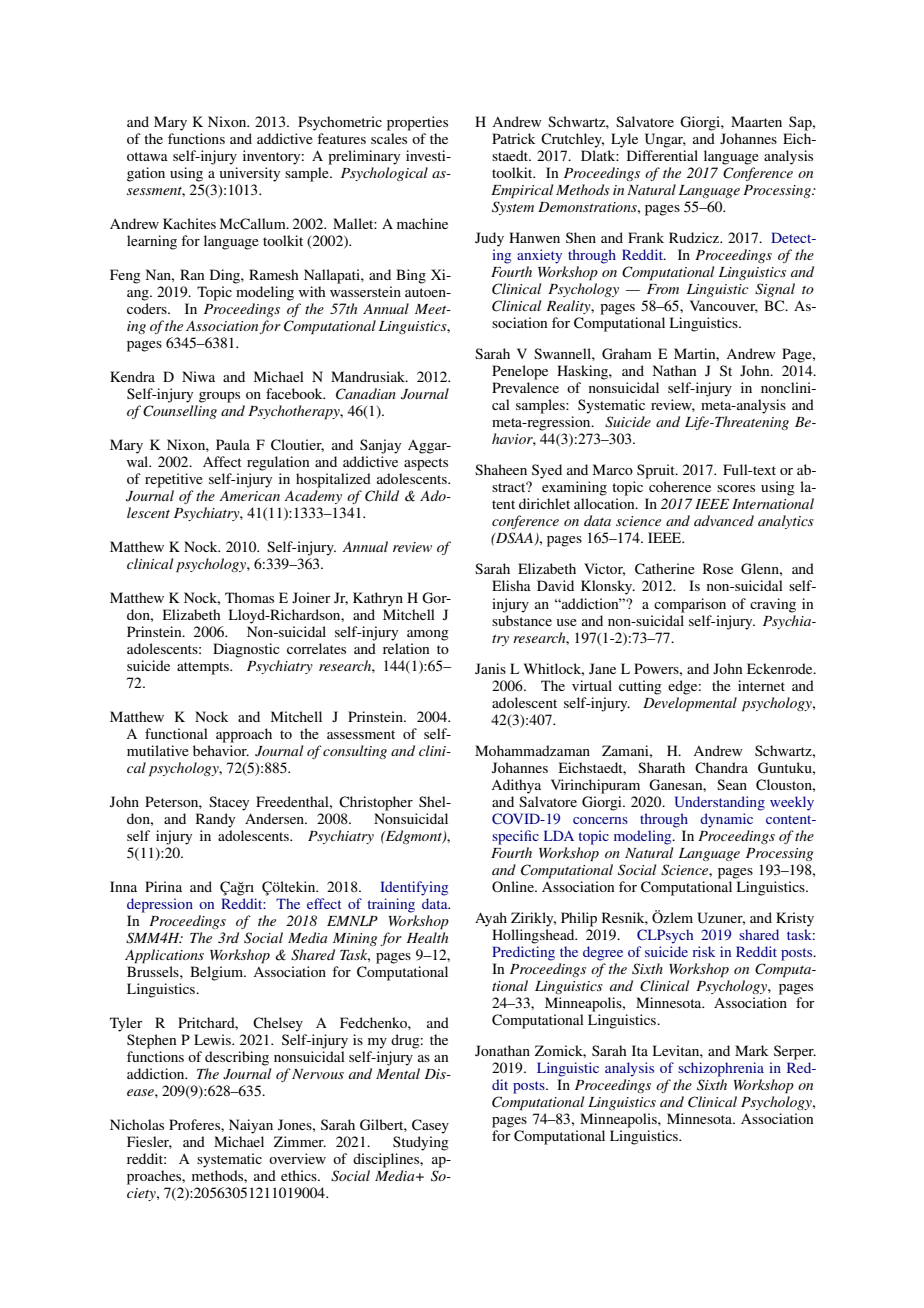  I want to click on Nicholas, so click(137, 1124).
